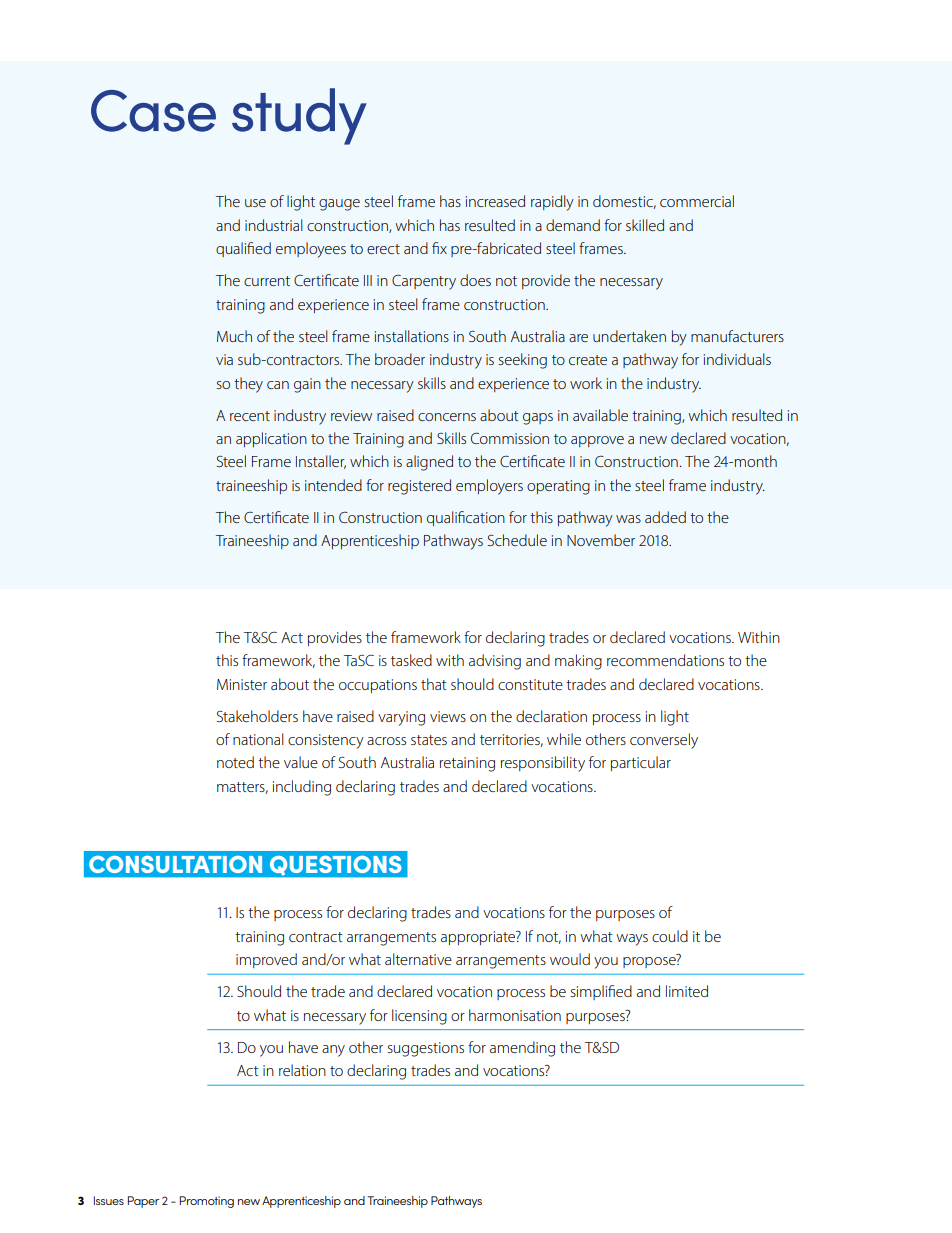 Image resolution: width=952 pixels, height=1233 pixels. Describe the element at coordinates (153, 111) in the screenshot. I see `Case` at that location.
